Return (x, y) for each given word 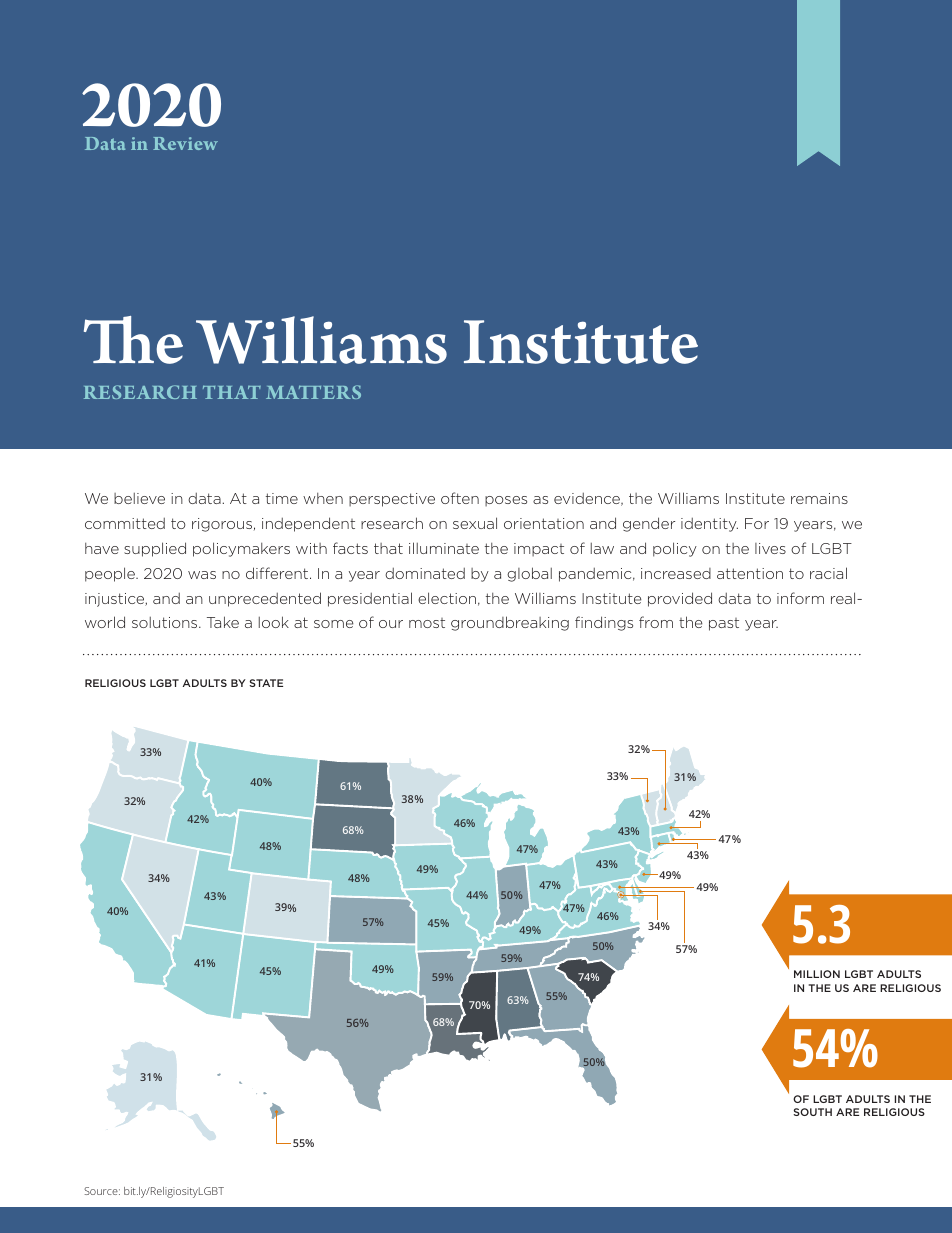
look (274, 622)
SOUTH (812, 1112)
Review (185, 143)
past (724, 624)
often (460, 498)
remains (819, 498)
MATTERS (313, 392)
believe (139, 498)
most (427, 623)
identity (709, 525)
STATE (266, 683)
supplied (155, 549)
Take (223, 622)
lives (770, 548)
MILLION (817, 974)
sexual (475, 523)
